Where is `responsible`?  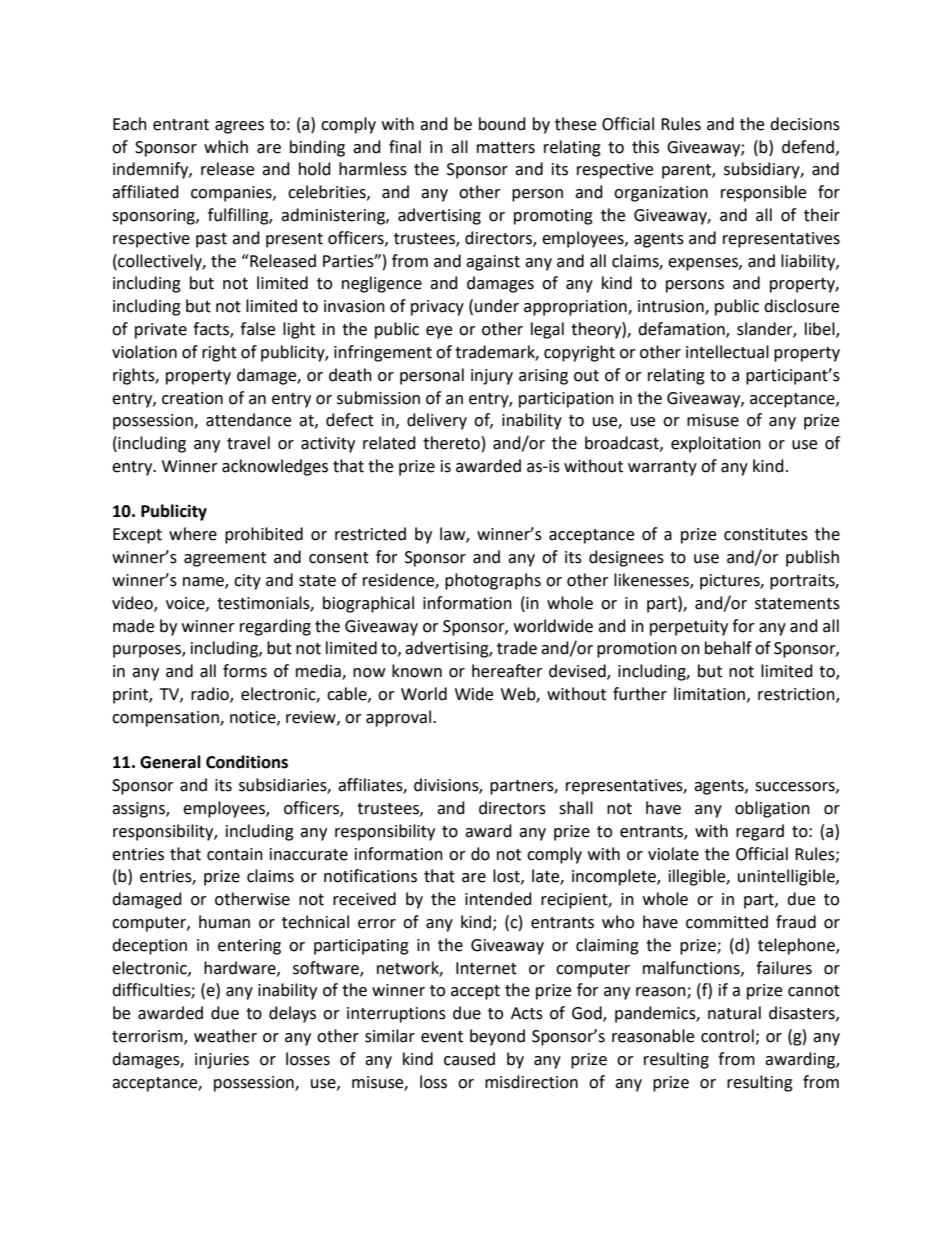
responsible is located at coordinates (763, 193).
